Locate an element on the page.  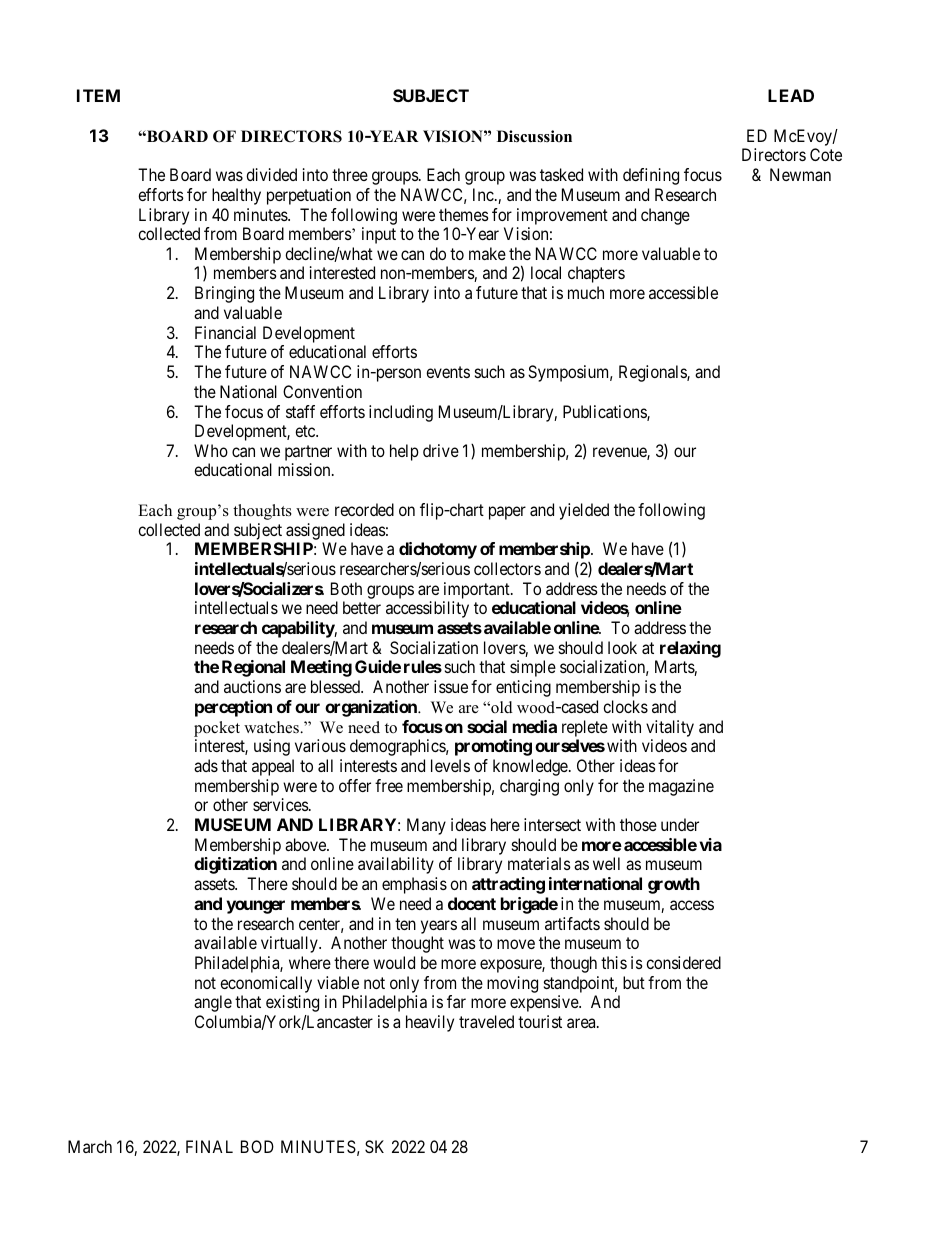
important is located at coordinates (478, 590).
